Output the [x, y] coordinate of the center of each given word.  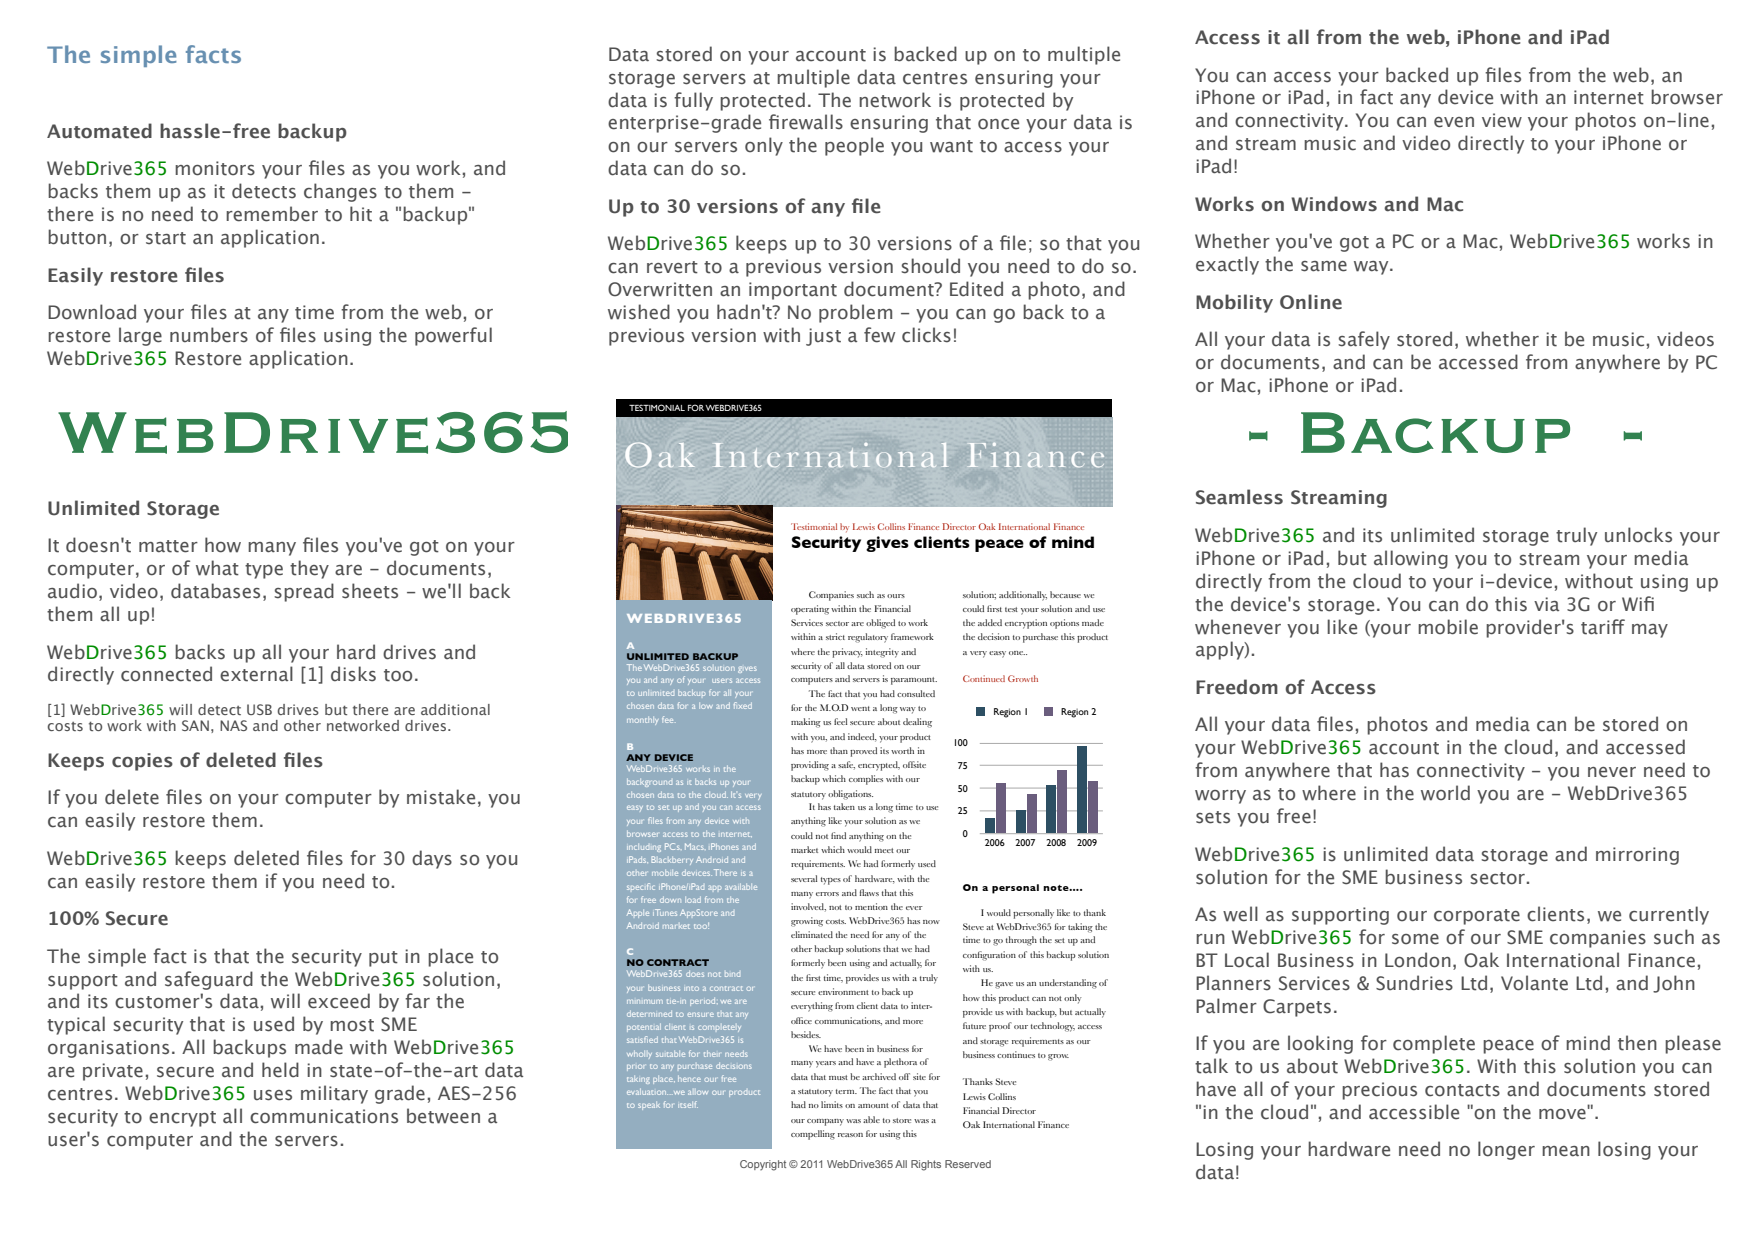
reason [850, 1135]
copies [142, 762]
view [1502, 120]
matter [168, 546]
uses [273, 1095]
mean [1566, 1151]
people [854, 146]
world [1445, 793]
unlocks [1638, 535]
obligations [850, 795]
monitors [215, 168]
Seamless [1239, 497]
